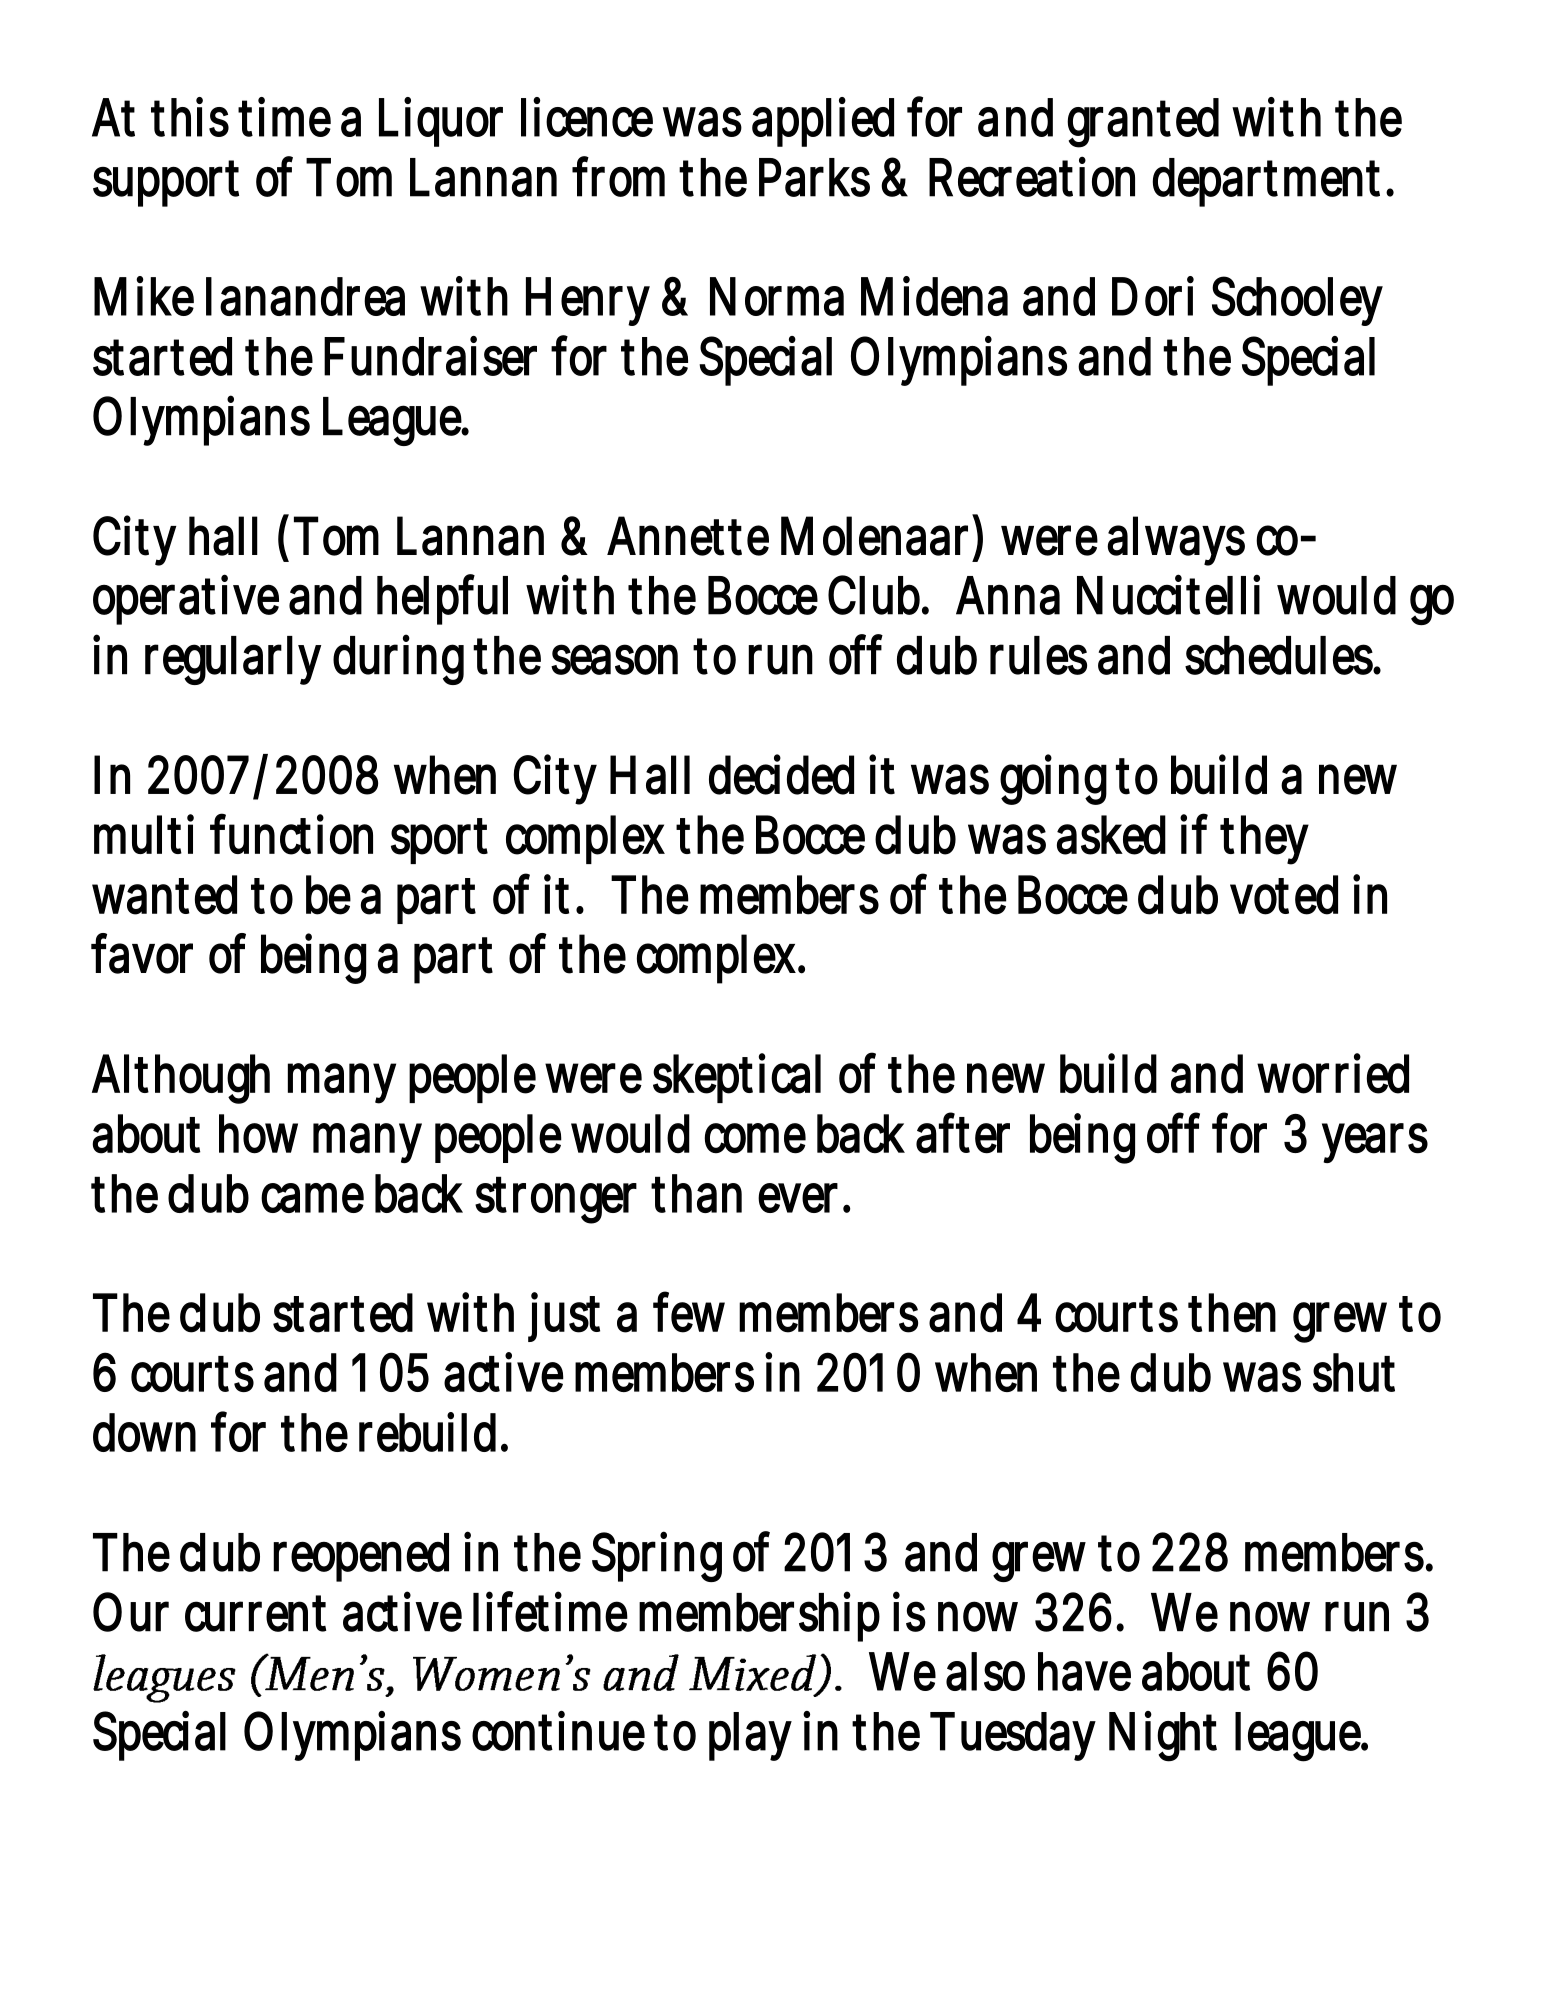 This screenshot has height=2016, width=1557. What do you see at coordinates (441, 122) in the screenshot?
I see `Liquor` at bounding box center [441, 122].
